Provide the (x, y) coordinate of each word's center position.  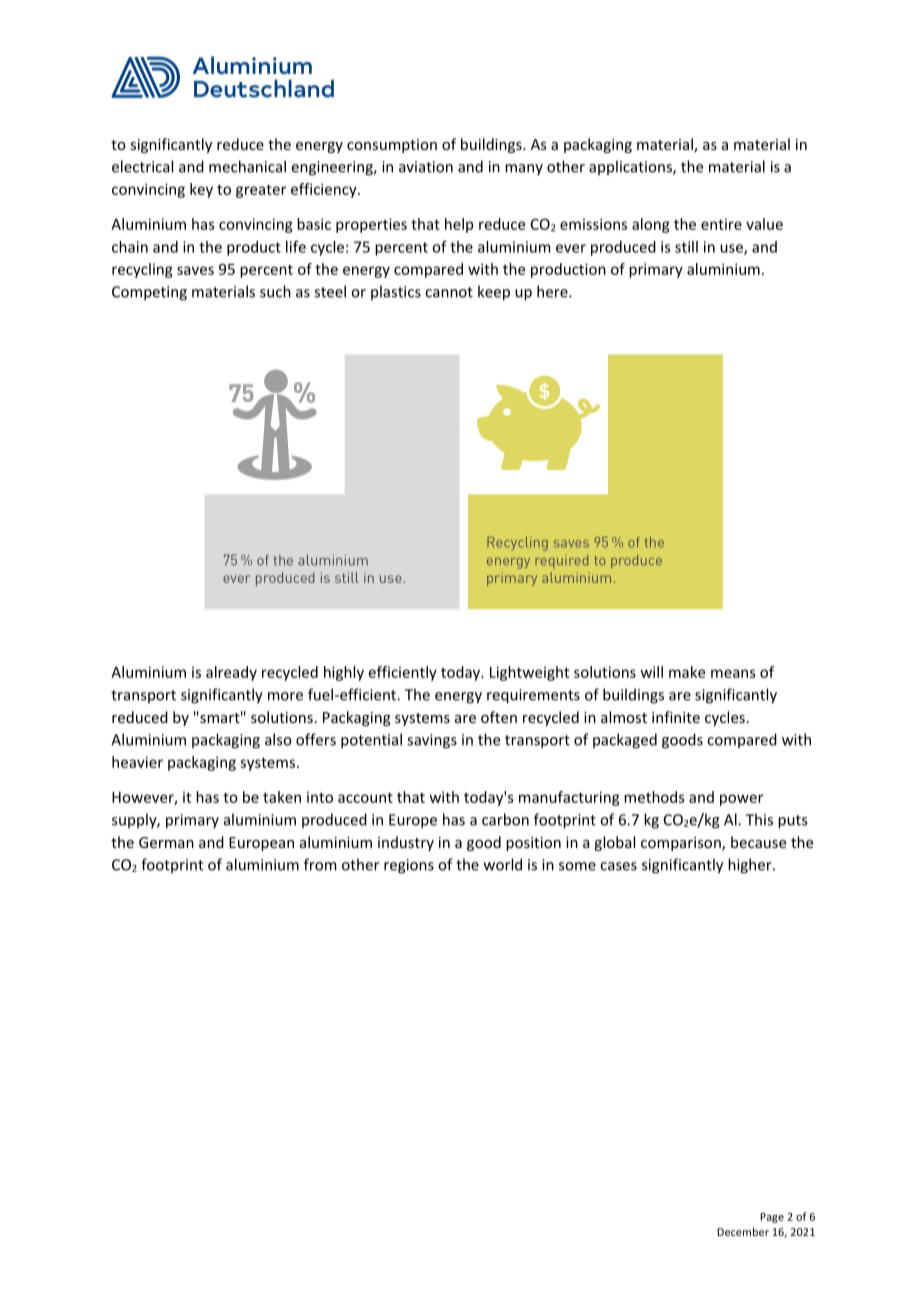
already (231, 673)
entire (721, 224)
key (201, 190)
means (733, 673)
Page (772, 1218)
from (320, 864)
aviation (426, 167)
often (499, 717)
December (743, 1231)
